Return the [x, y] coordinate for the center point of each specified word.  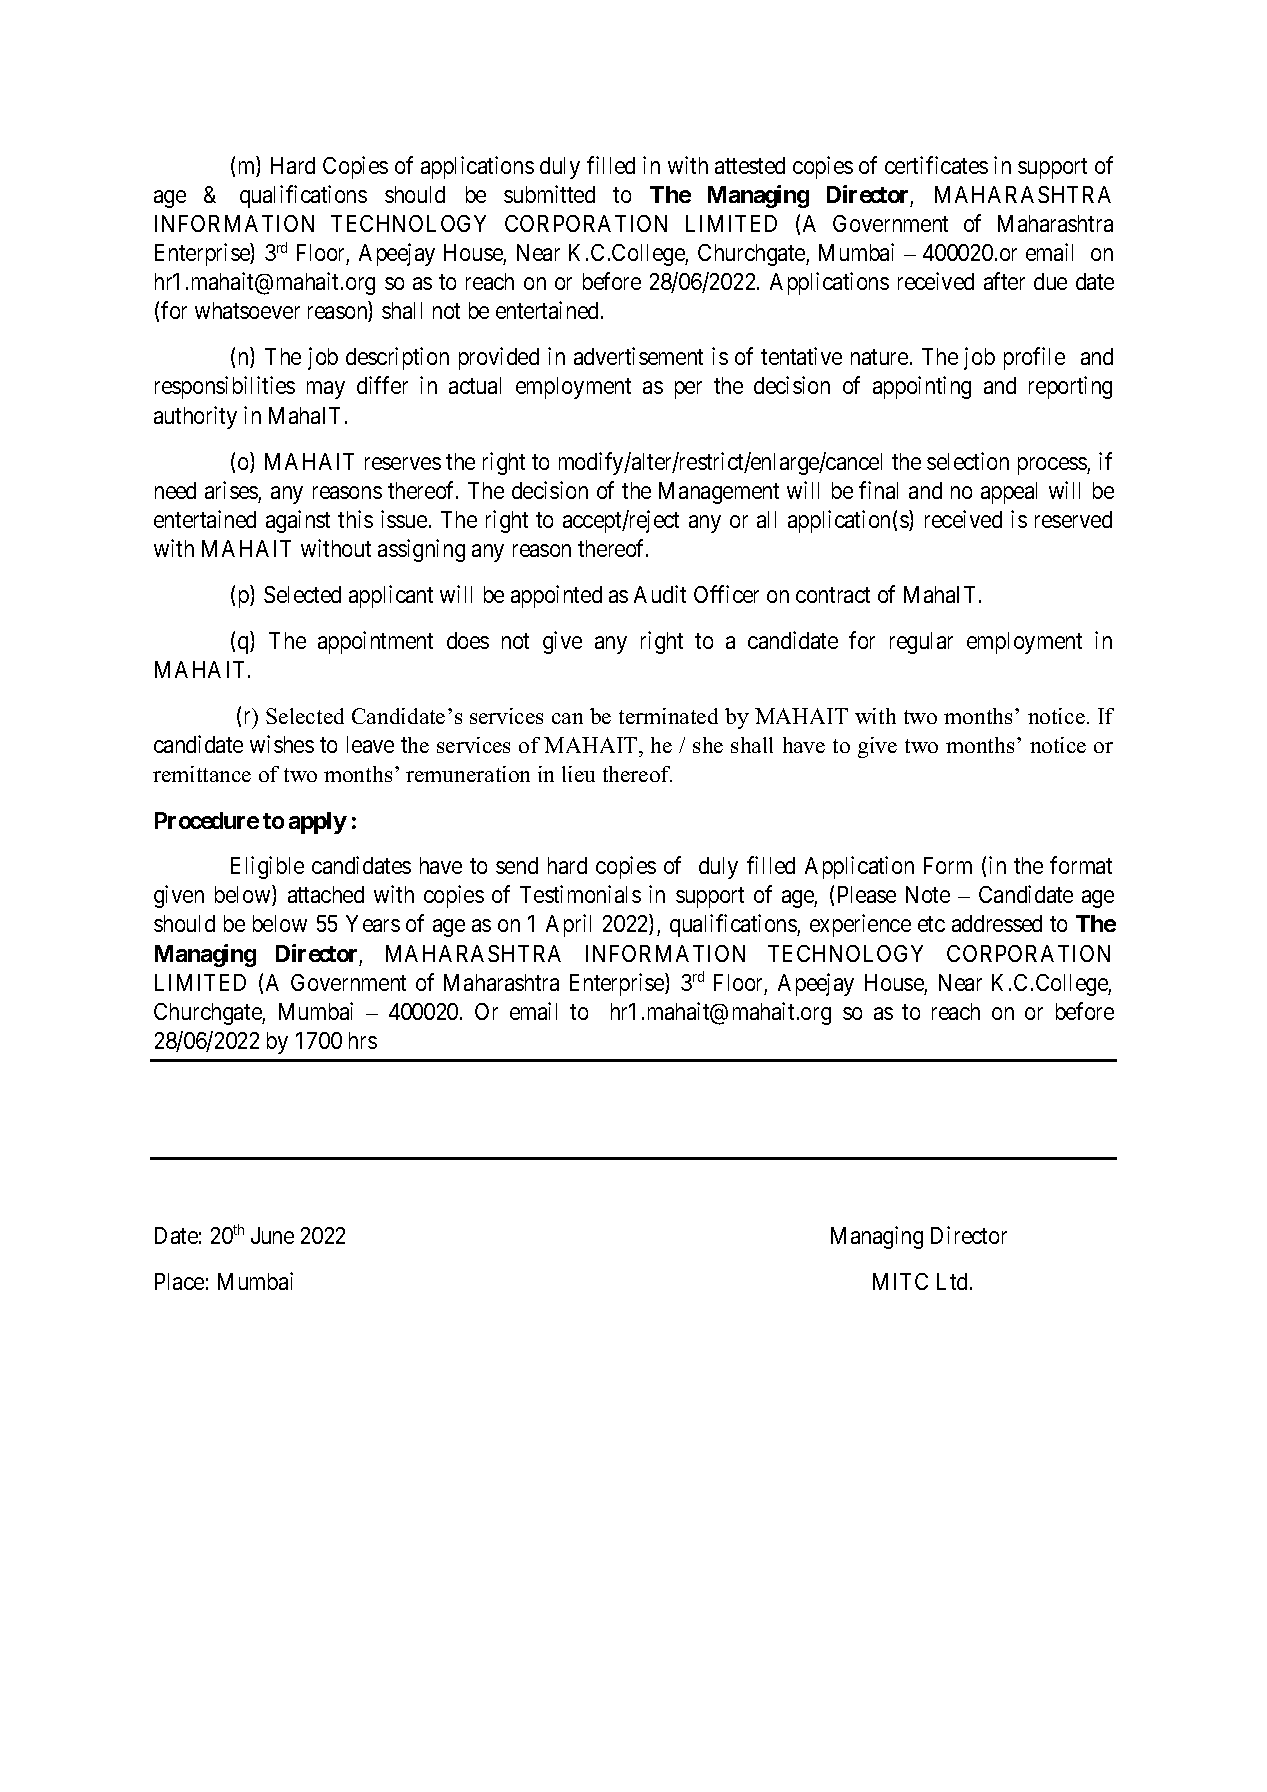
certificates [936, 165]
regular [921, 643]
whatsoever [247, 310]
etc [931, 924]
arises [231, 490]
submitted [549, 194]
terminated [668, 716]
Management [719, 493]
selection [968, 461]
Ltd [954, 1281]
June [272, 1235]
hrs [363, 1040]
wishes [282, 744]
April [568, 925]
